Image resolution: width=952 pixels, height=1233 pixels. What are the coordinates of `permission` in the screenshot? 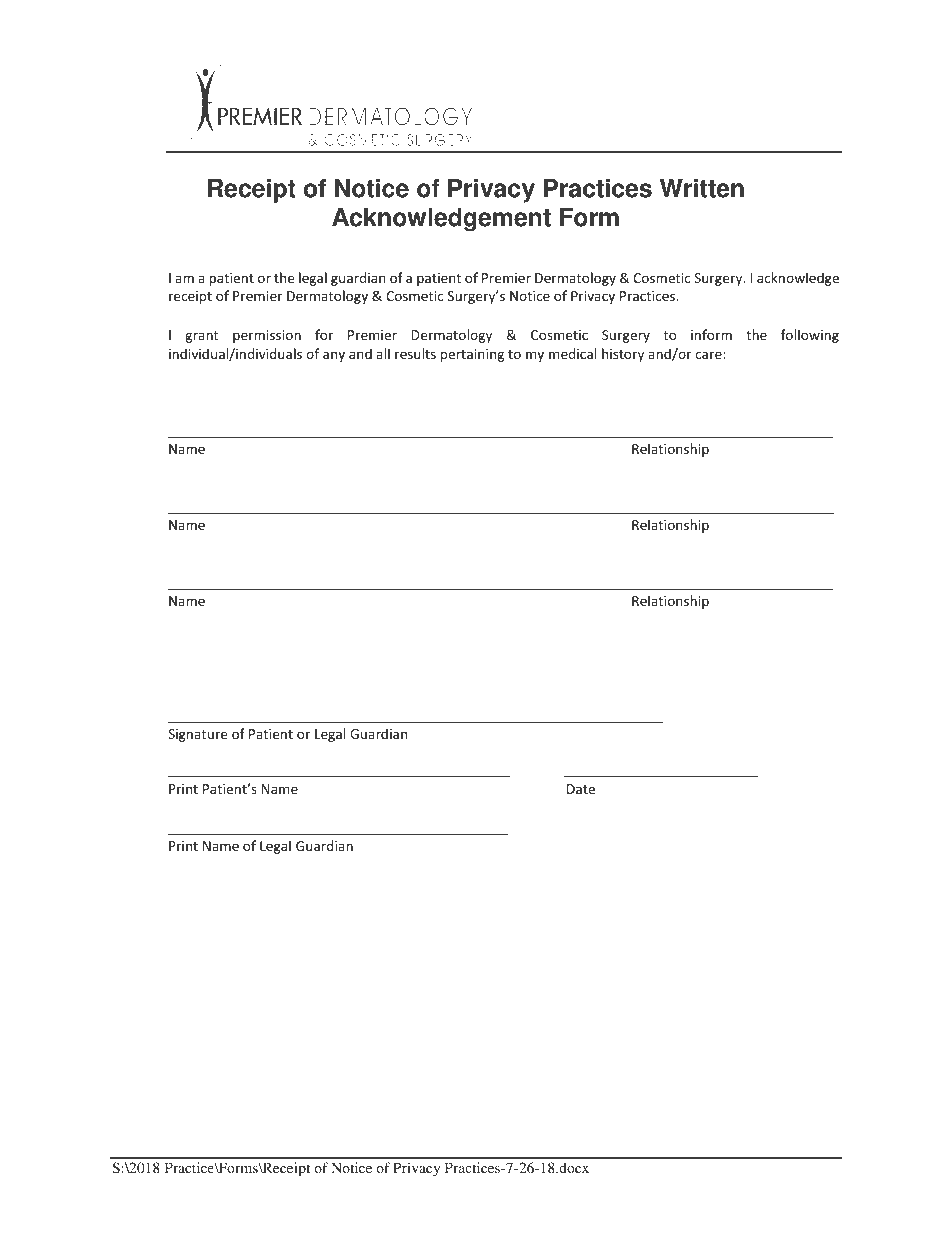 It's located at (267, 336).
